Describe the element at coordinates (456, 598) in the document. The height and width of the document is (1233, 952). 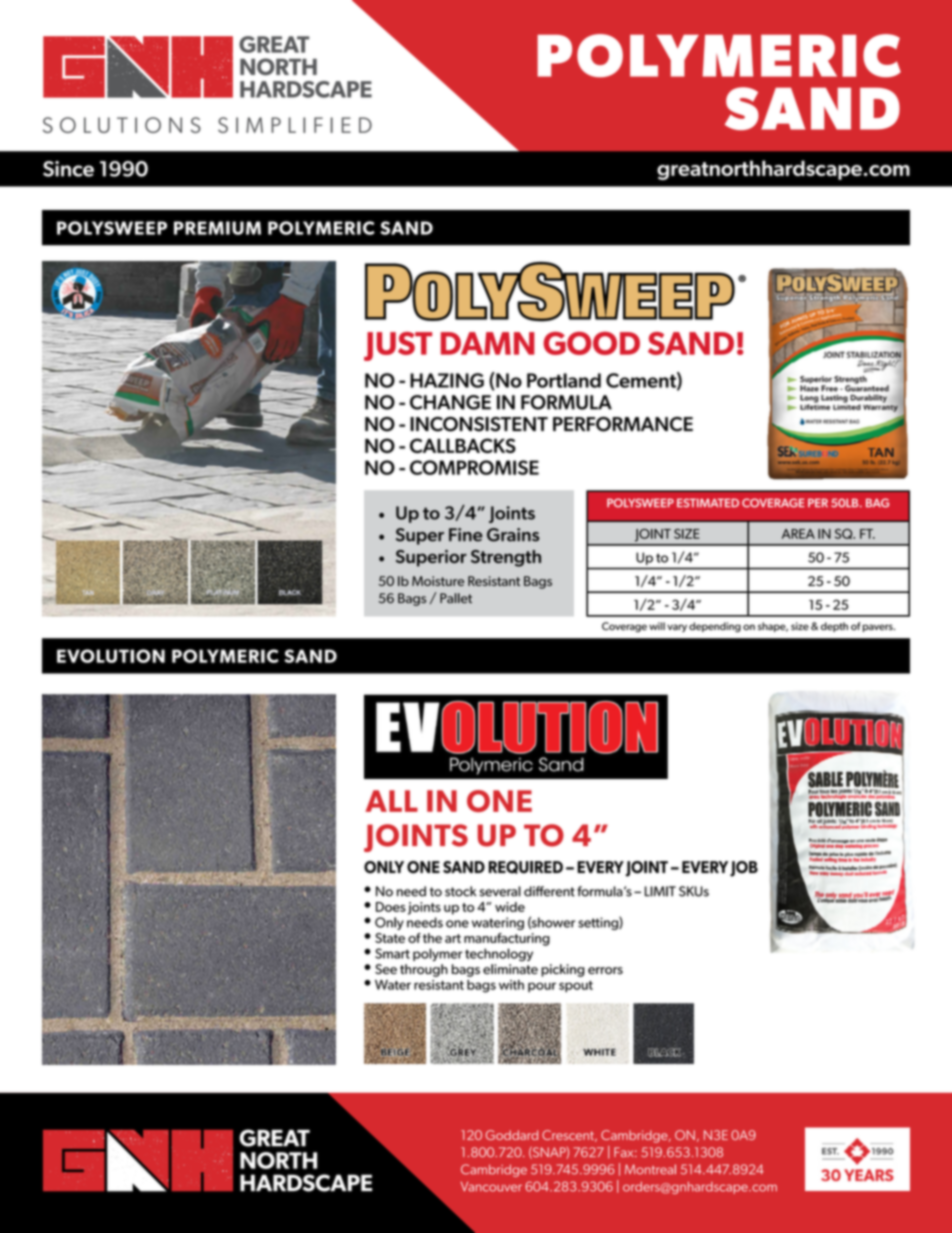
I see `Pallet` at that location.
